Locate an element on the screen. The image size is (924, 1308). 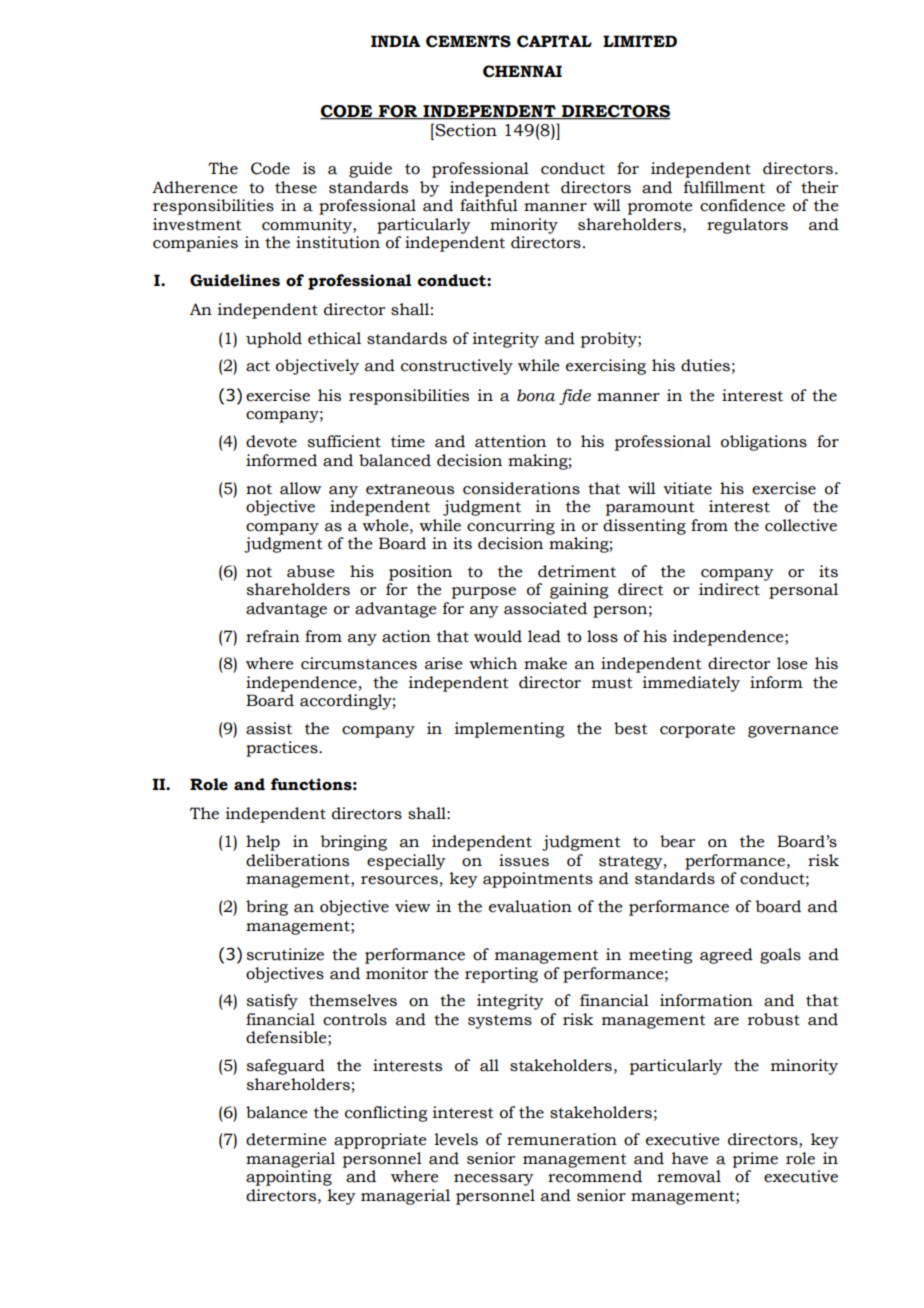
LIMITED is located at coordinates (640, 41).
